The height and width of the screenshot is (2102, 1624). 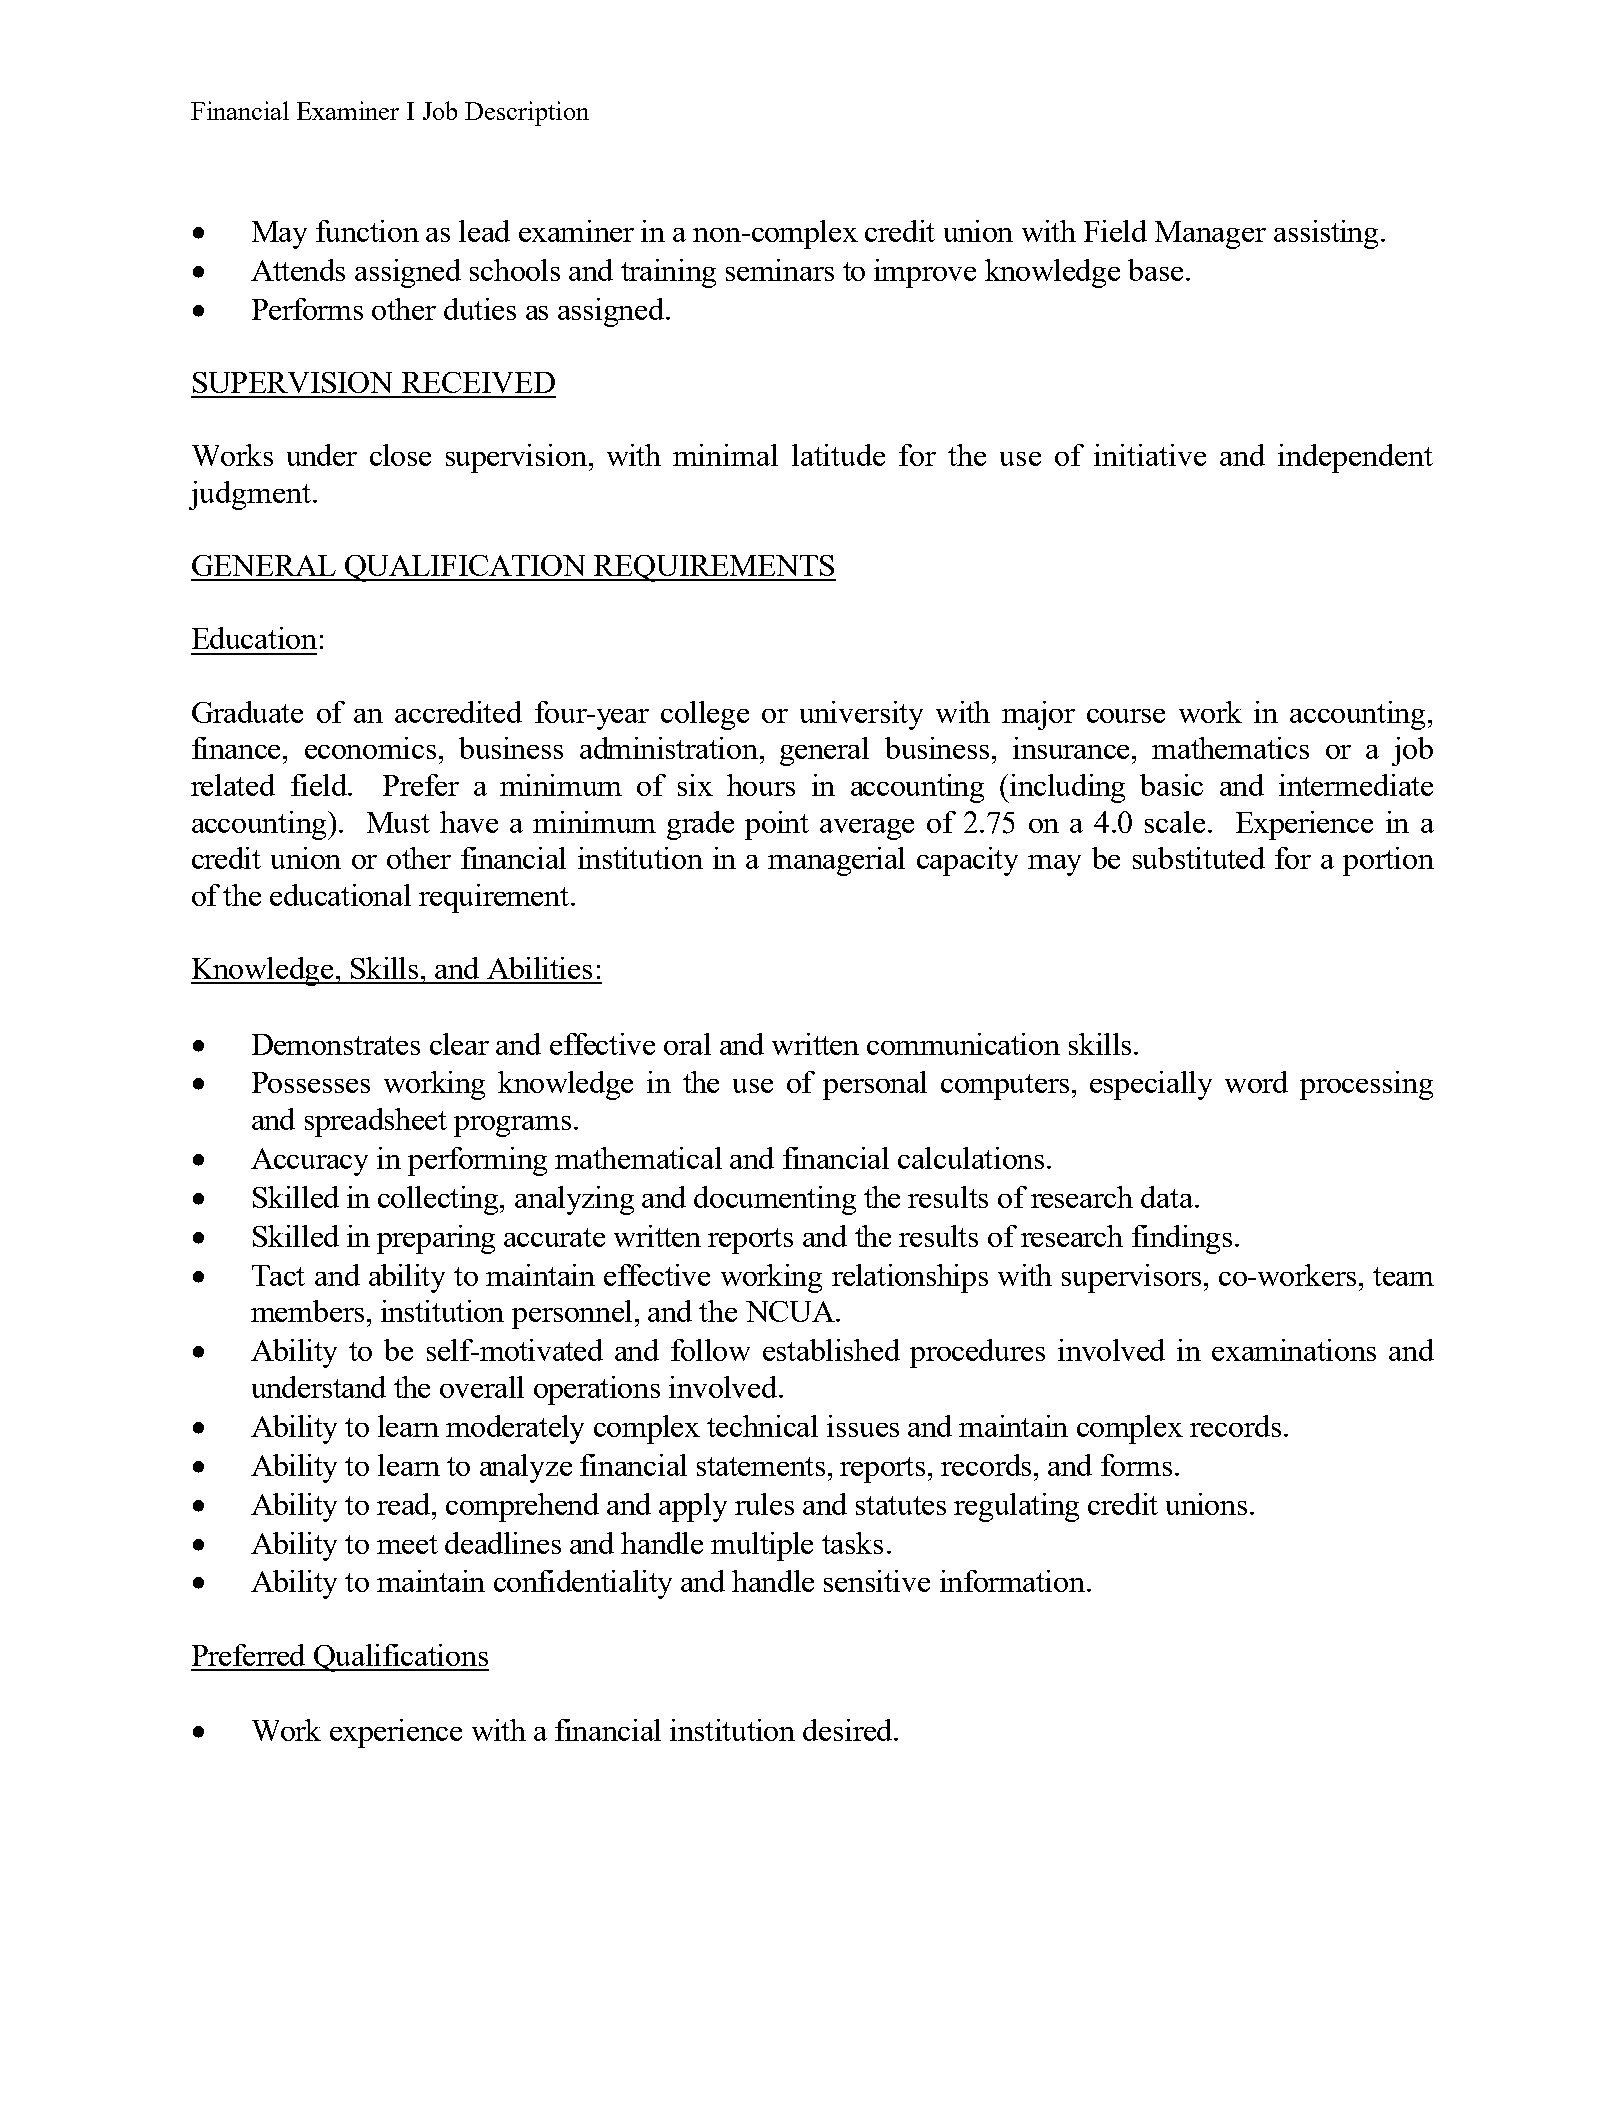 I want to click on Must, so click(x=398, y=822).
